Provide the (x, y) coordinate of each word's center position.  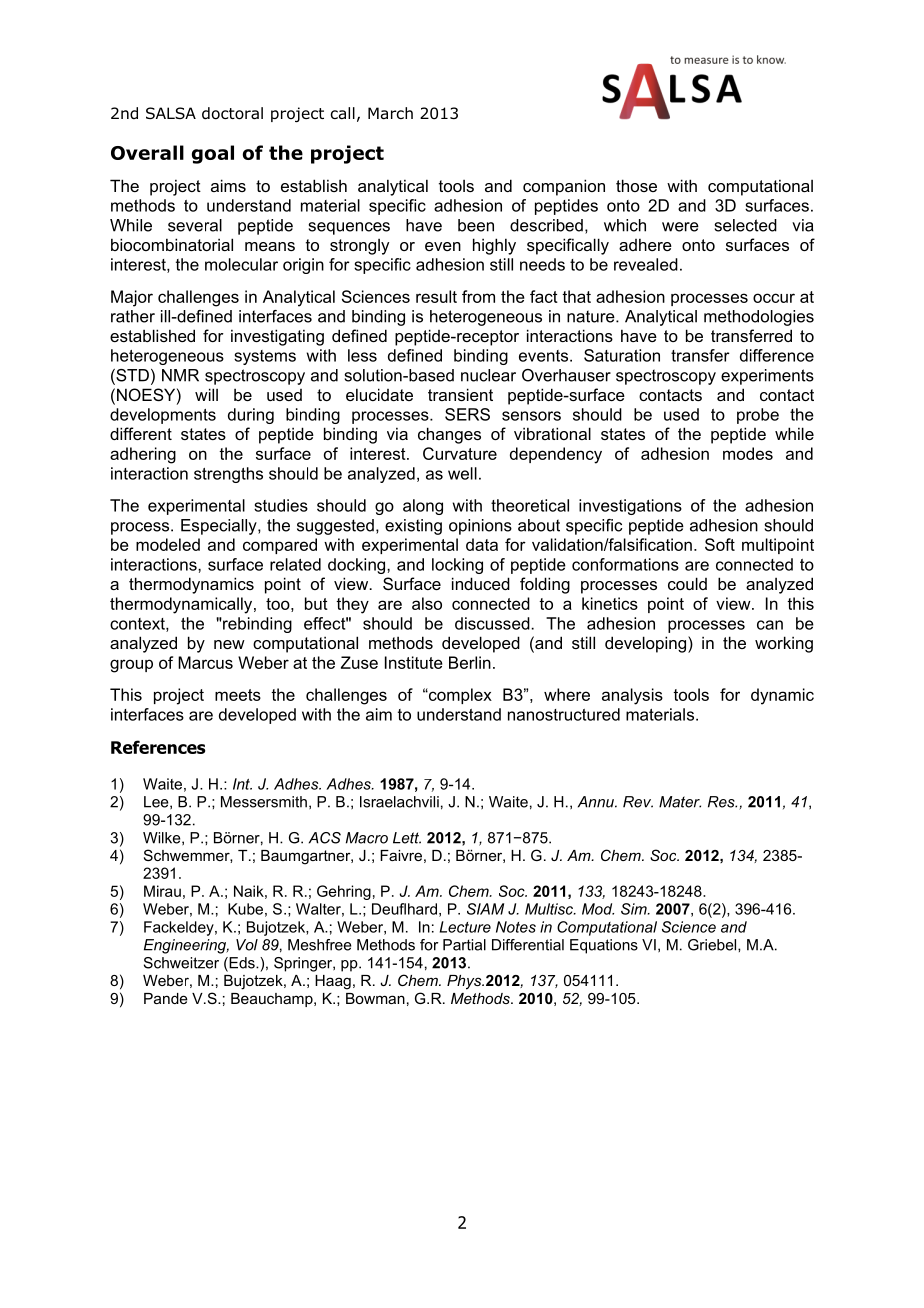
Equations (604, 946)
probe (758, 416)
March (390, 113)
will (206, 394)
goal (213, 154)
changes (449, 435)
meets (238, 695)
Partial (464, 945)
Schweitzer (181, 963)
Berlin (470, 662)
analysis (632, 696)
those (636, 185)
